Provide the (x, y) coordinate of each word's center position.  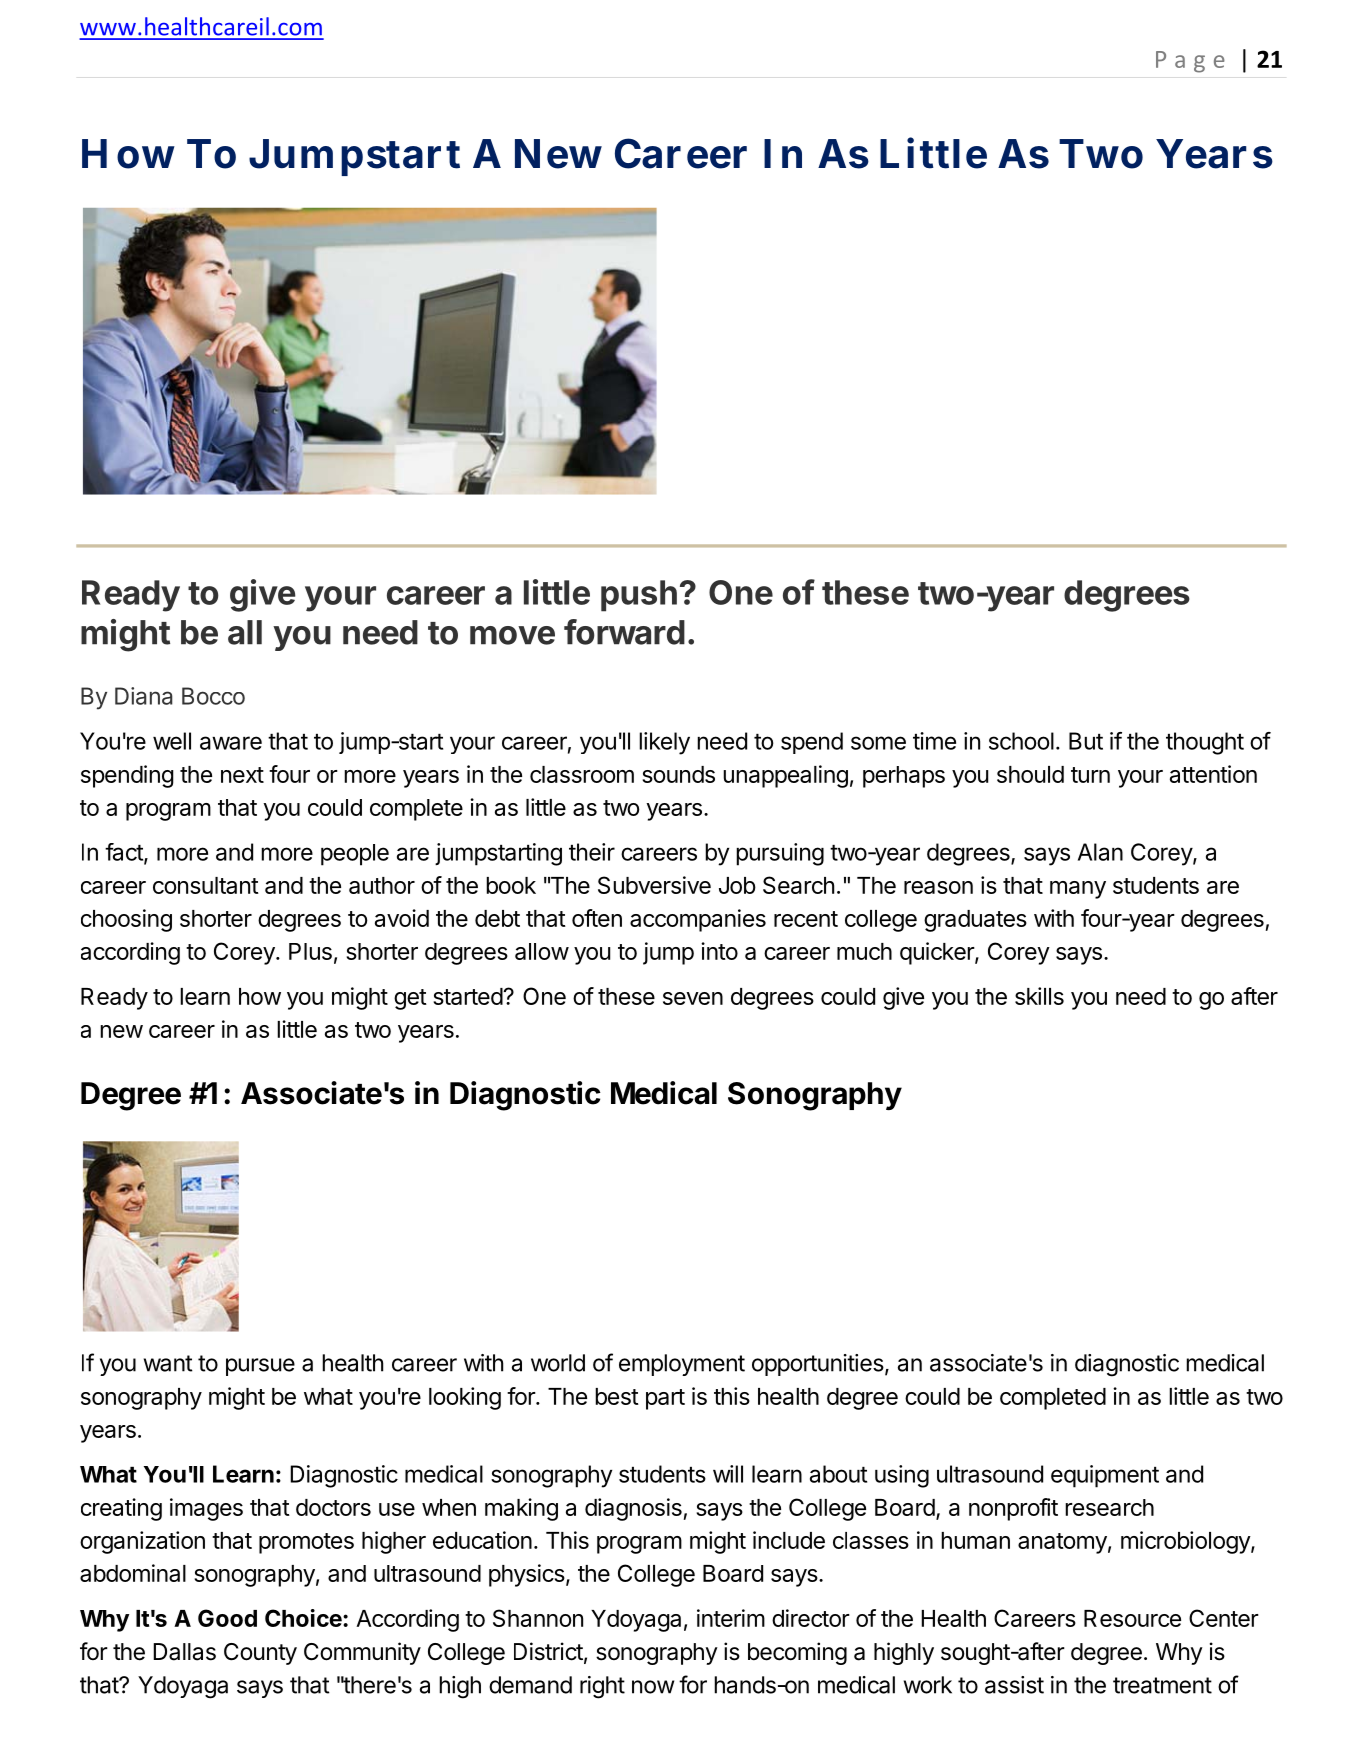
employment (682, 1365)
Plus (310, 951)
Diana (144, 696)
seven (693, 998)
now (653, 1687)
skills (1039, 996)
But (1086, 741)
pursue (260, 1367)
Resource (1132, 1618)
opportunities (818, 1365)
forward (624, 632)
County (260, 1654)
